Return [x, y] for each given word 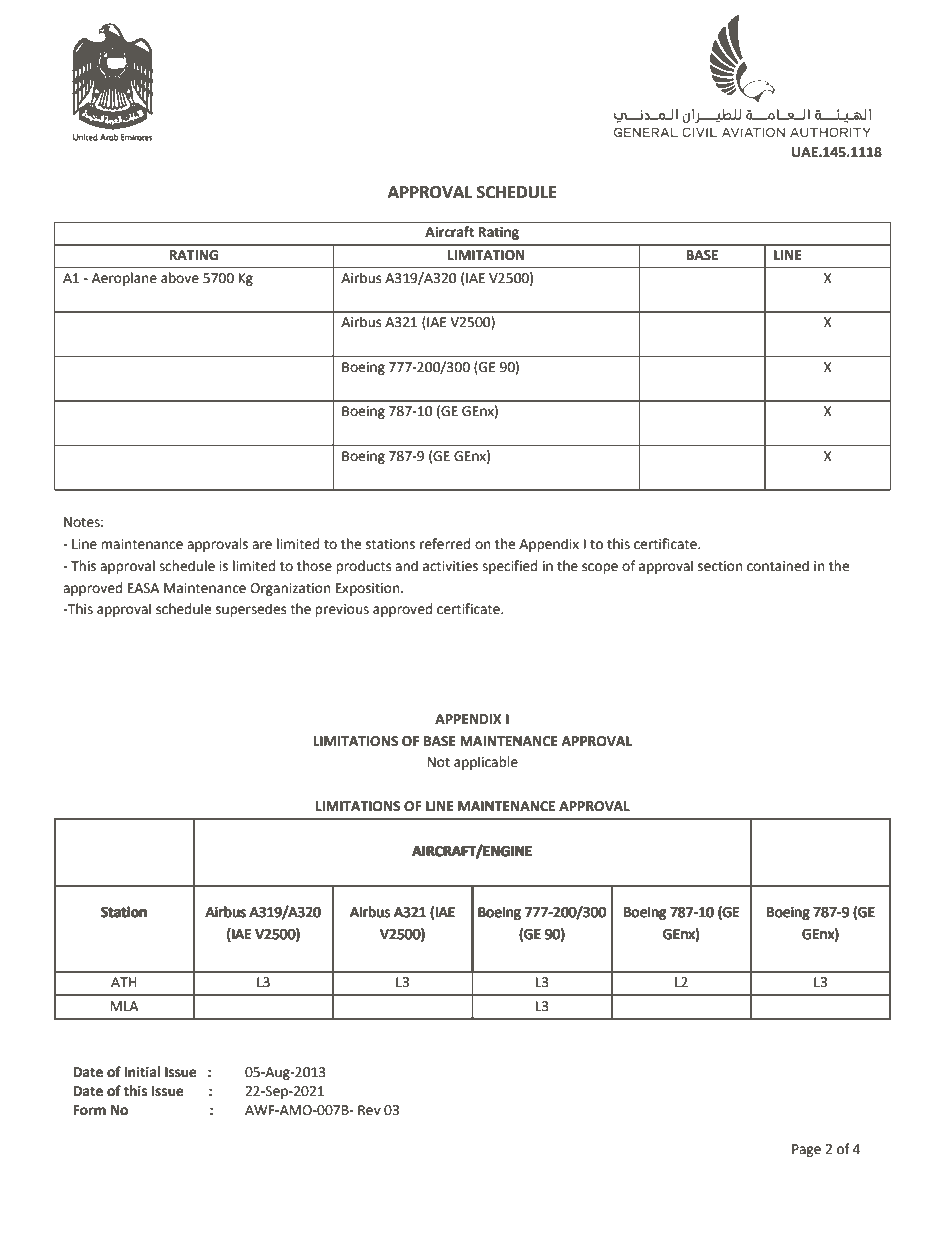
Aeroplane [124, 279]
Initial [142, 1072]
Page [806, 1150]
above [180, 278]
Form [89, 1110]
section [720, 566]
